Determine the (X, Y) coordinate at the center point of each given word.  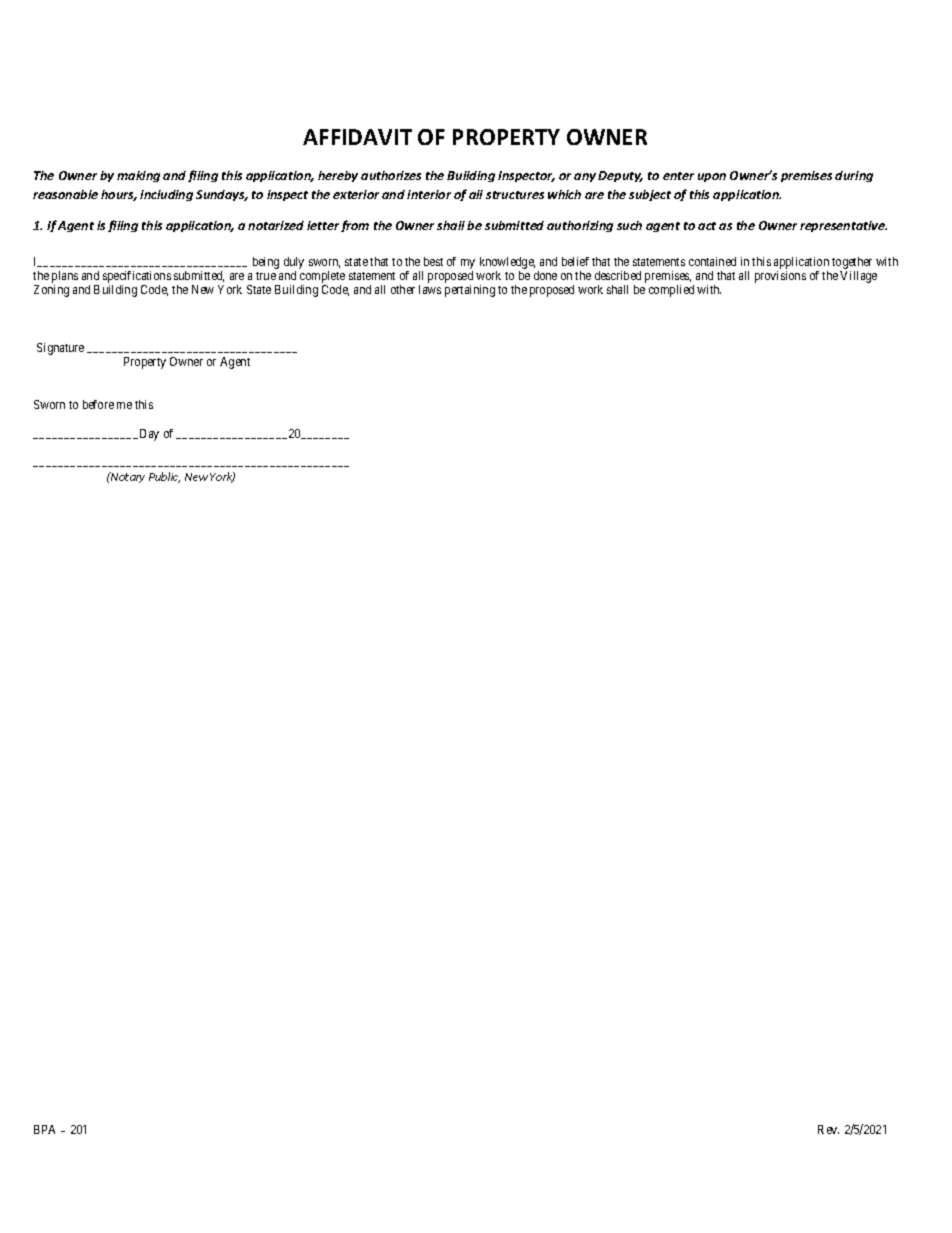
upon (712, 177)
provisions (780, 277)
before (98, 404)
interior (429, 194)
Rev (828, 1129)
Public (164, 477)
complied (671, 291)
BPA (44, 1129)
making (138, 176)
